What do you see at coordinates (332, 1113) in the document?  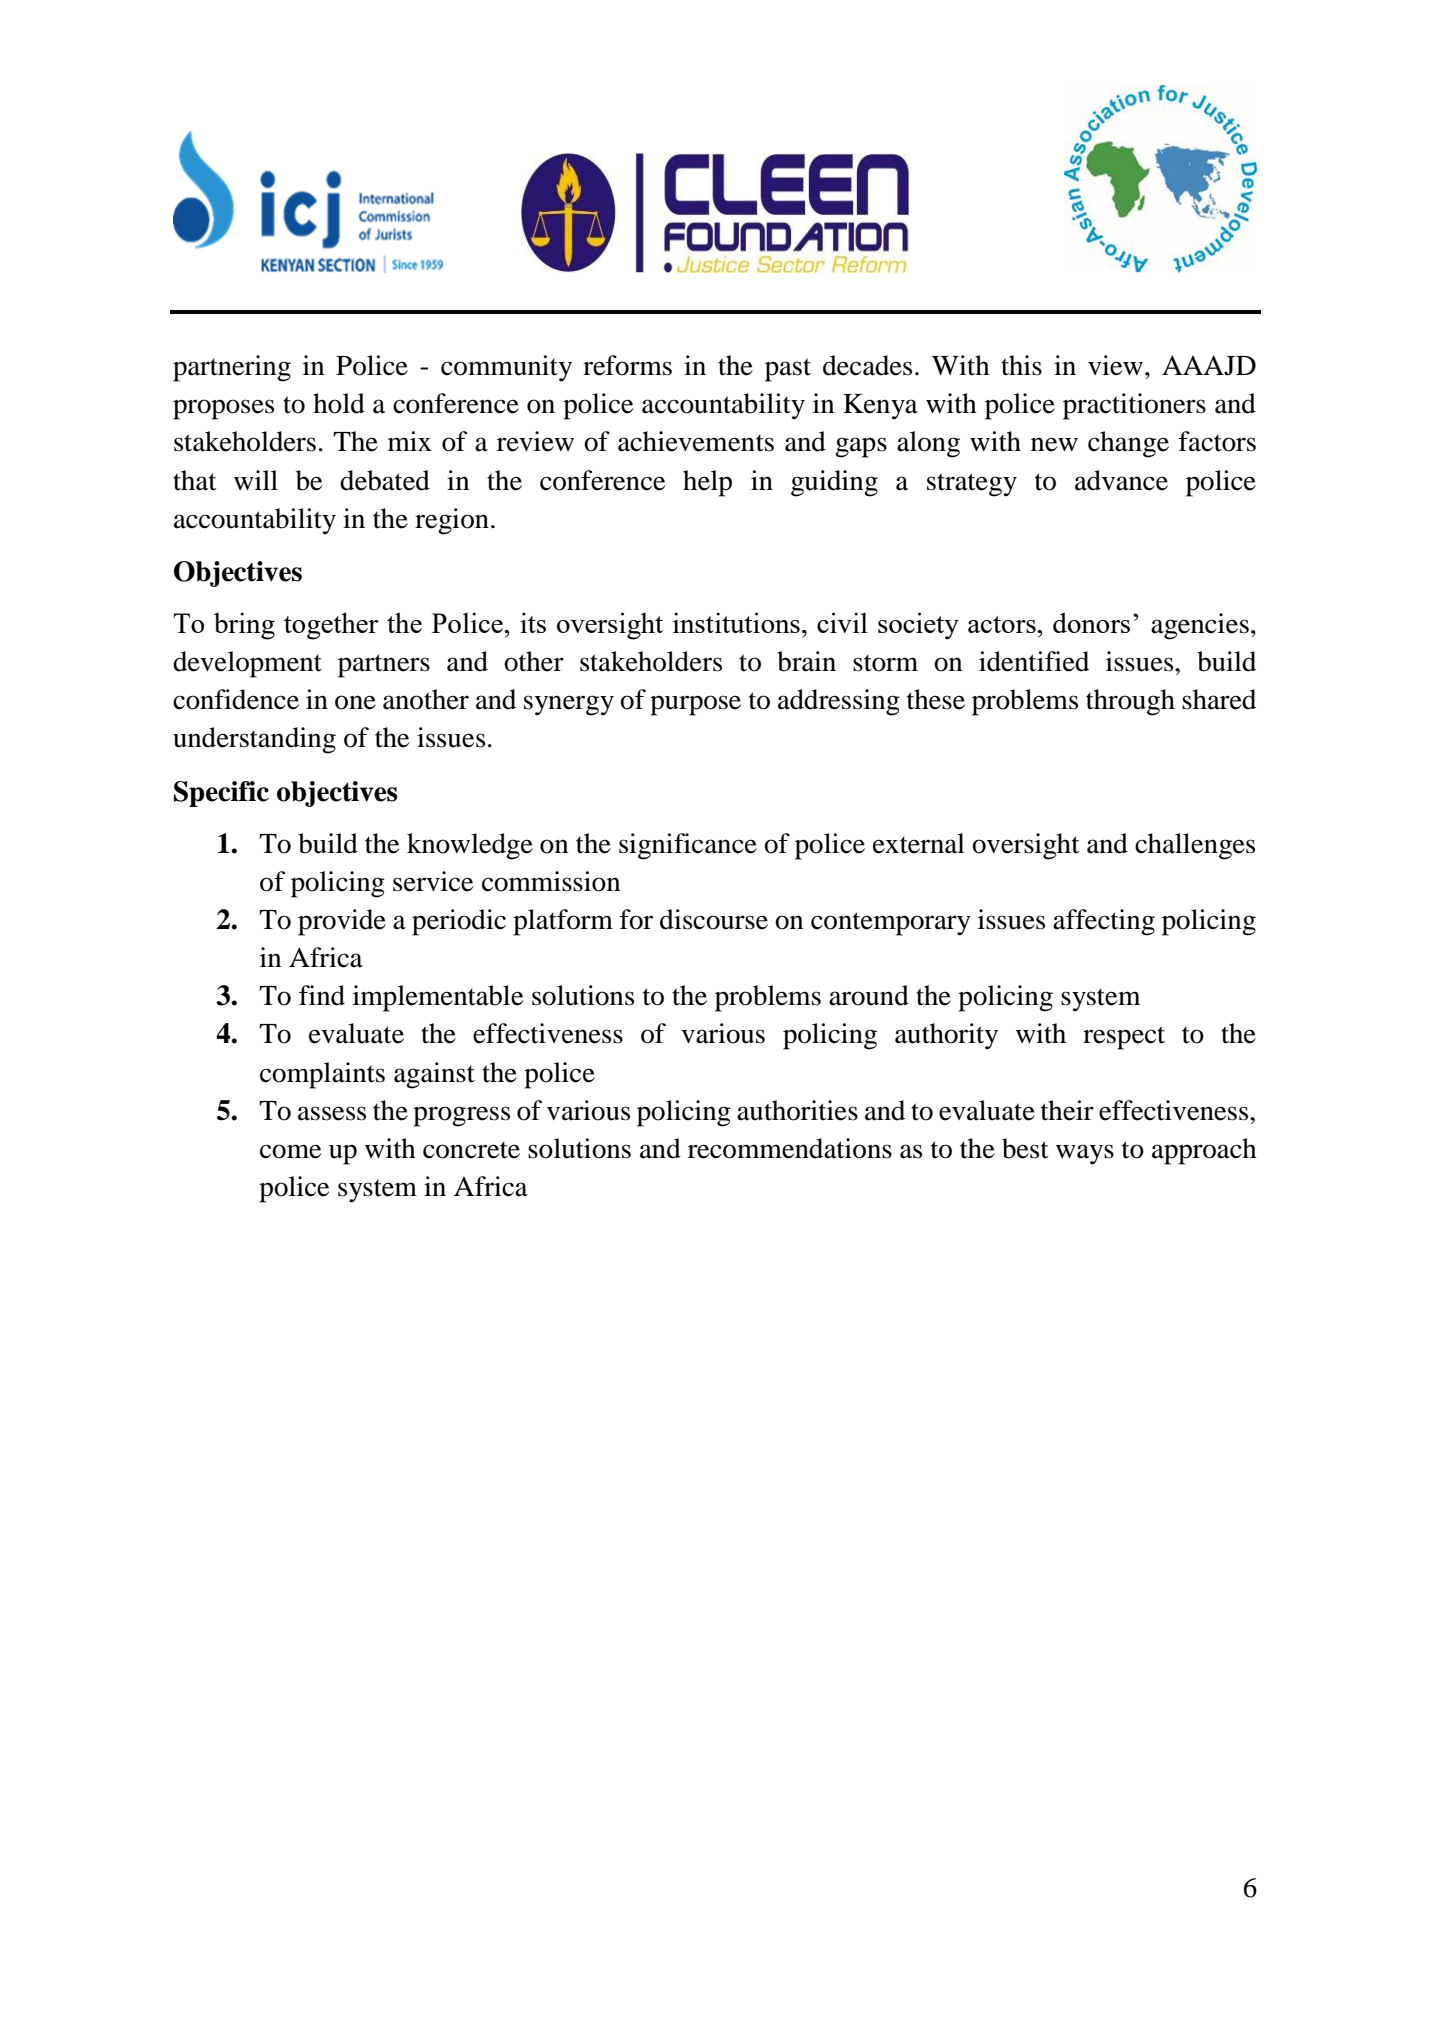 I see `assess` at bounding box center [332, 1113].
